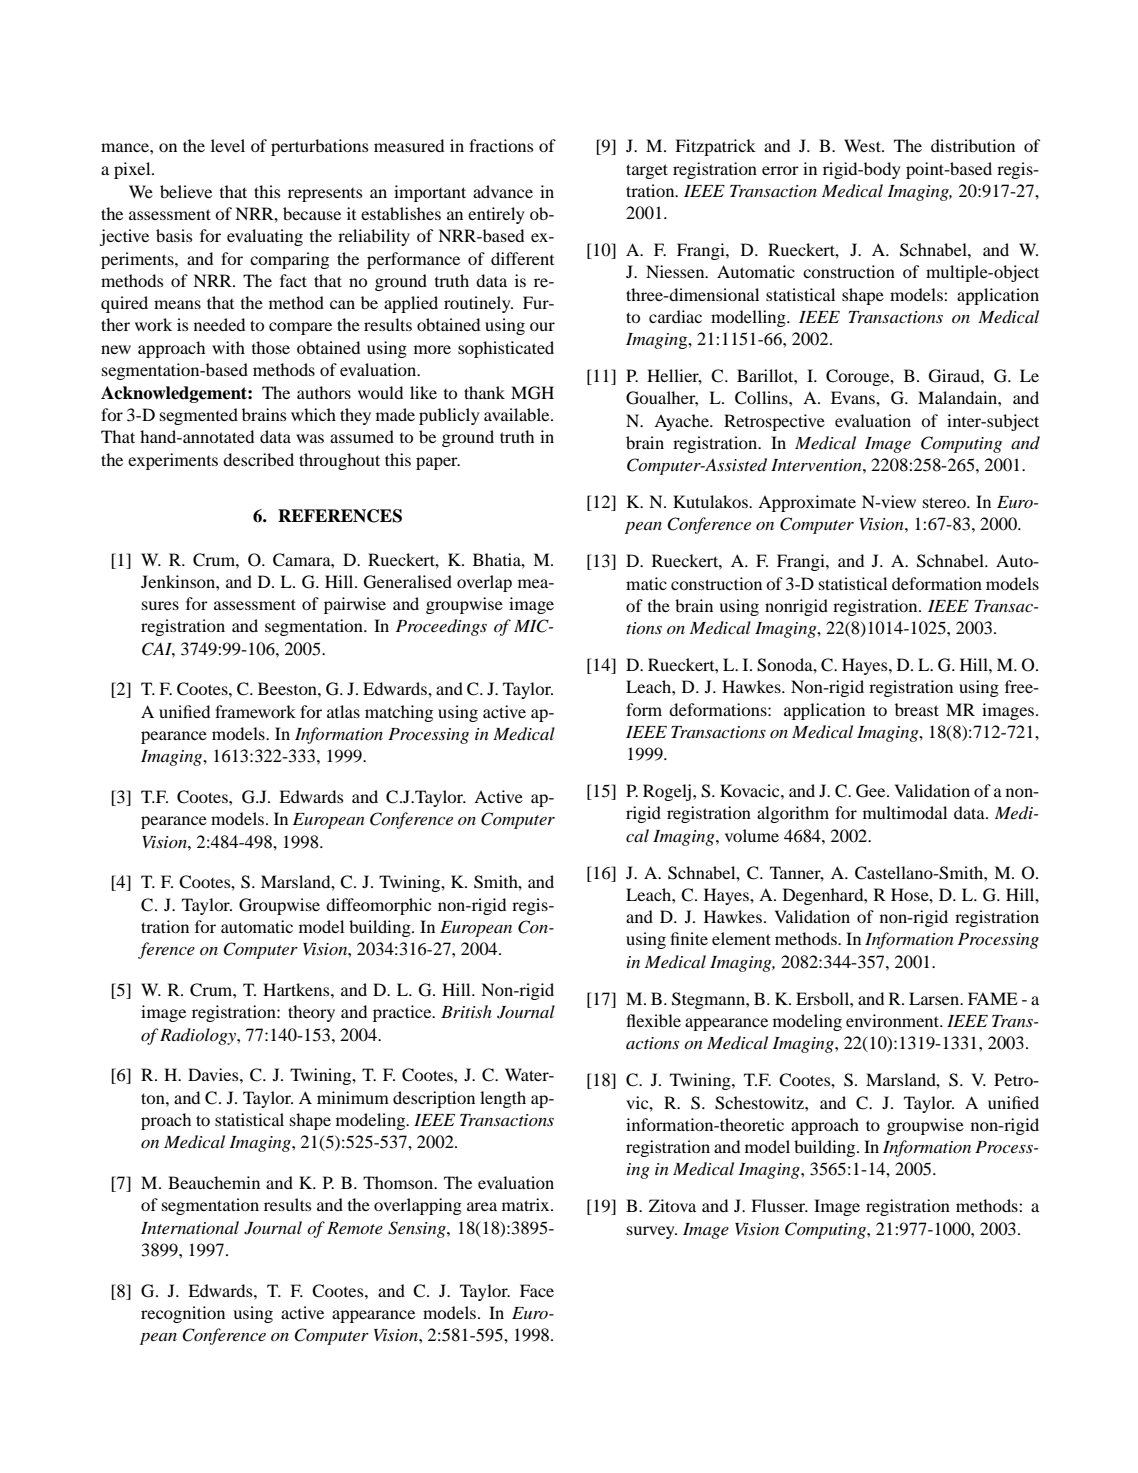 The width and height of the page is (1138, 1473). Describe the element at coordinates (917, 709) in the page. I see `breast` at that location.
